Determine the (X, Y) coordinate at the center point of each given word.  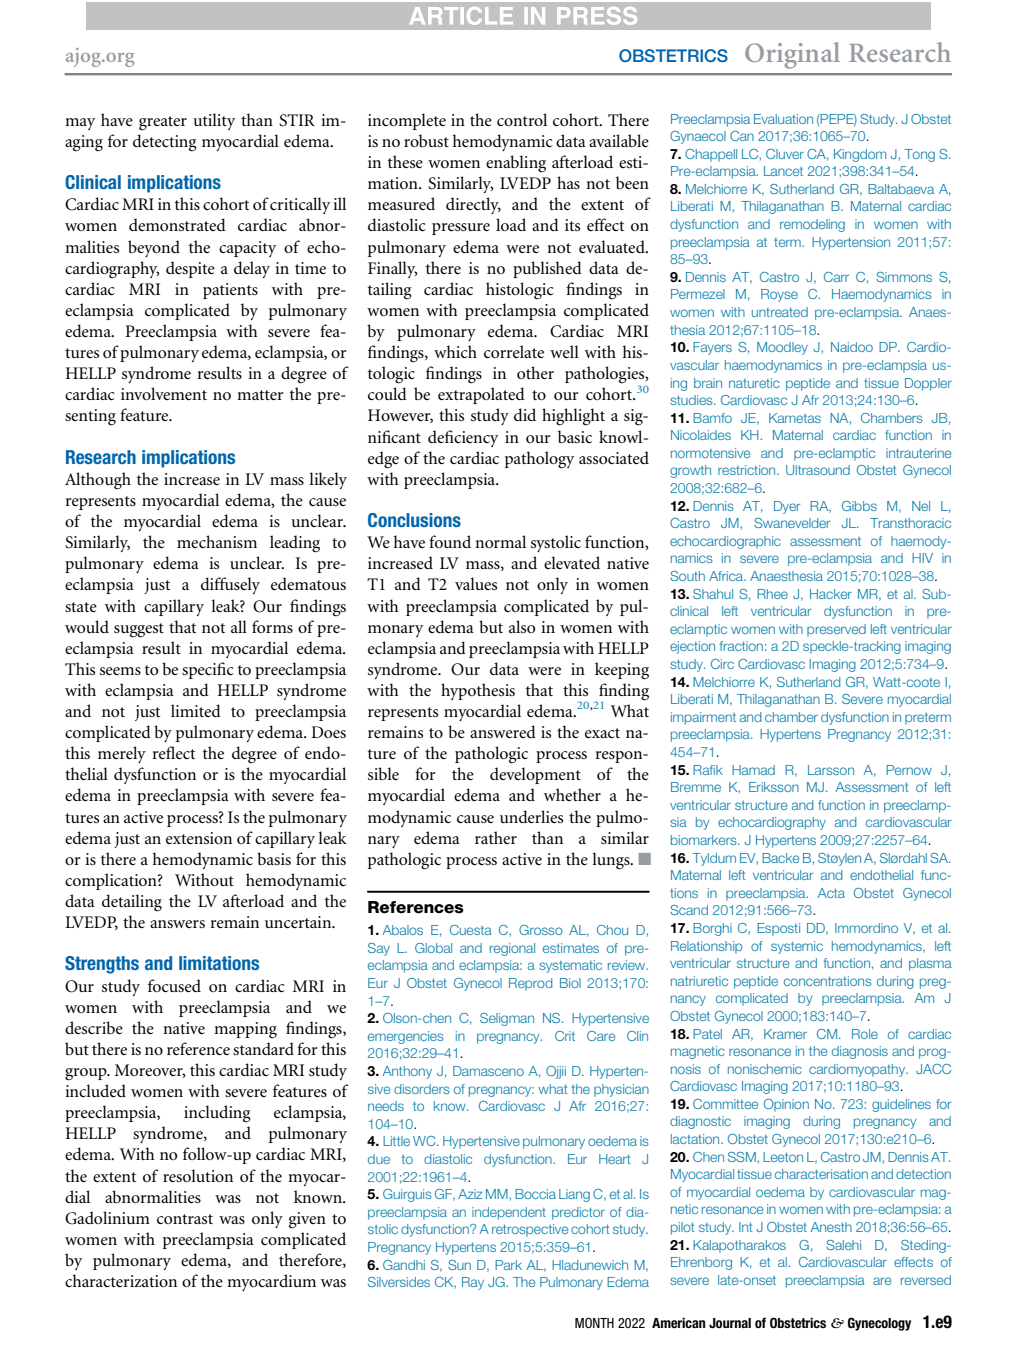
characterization (121, 1280)
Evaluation (783, 119)
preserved (836, 630)
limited (196, 710)
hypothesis (478, 691)
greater (163, 123)
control (522, 119)
